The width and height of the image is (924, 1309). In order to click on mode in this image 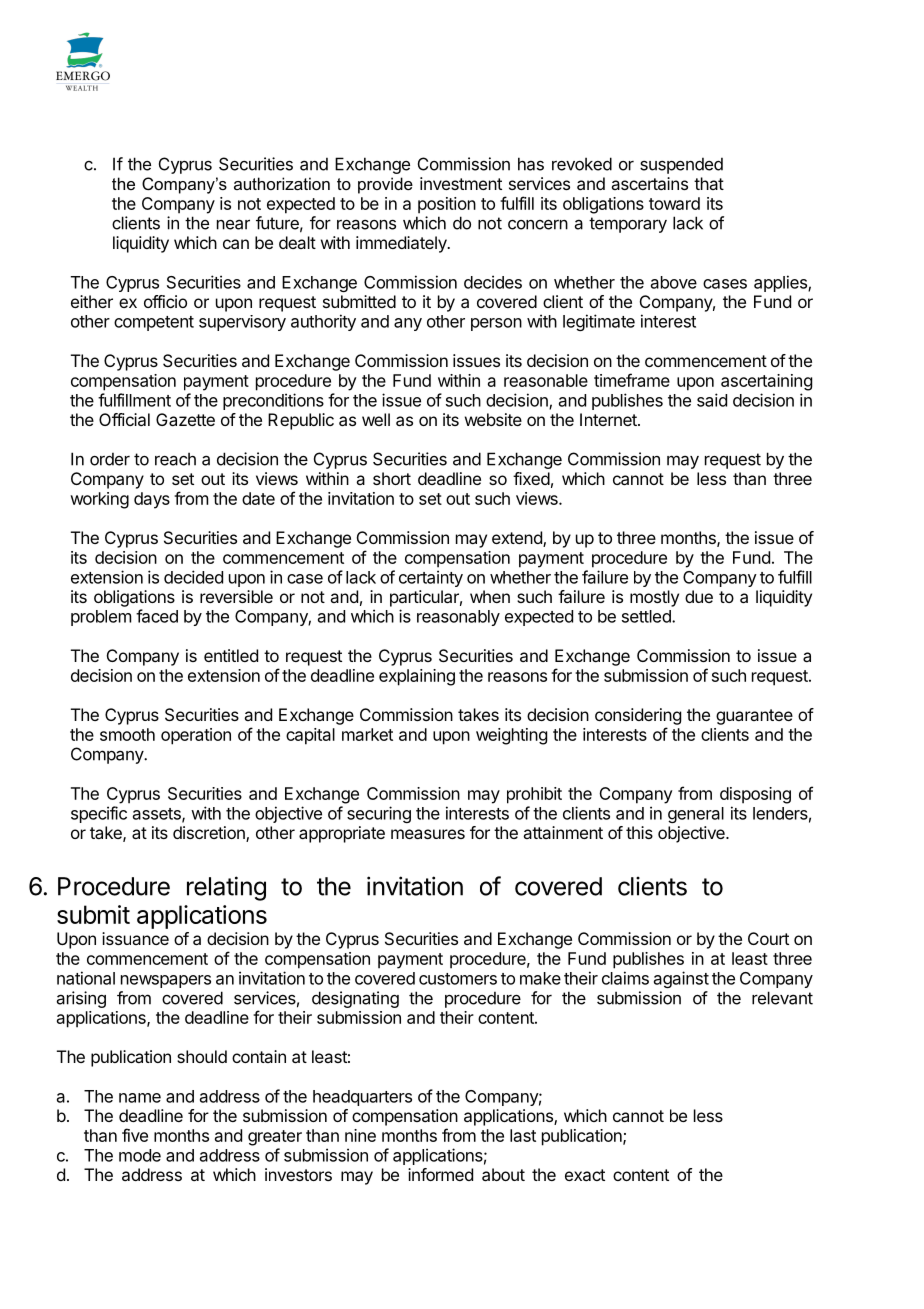, I will do `click(140, 1155)`.
